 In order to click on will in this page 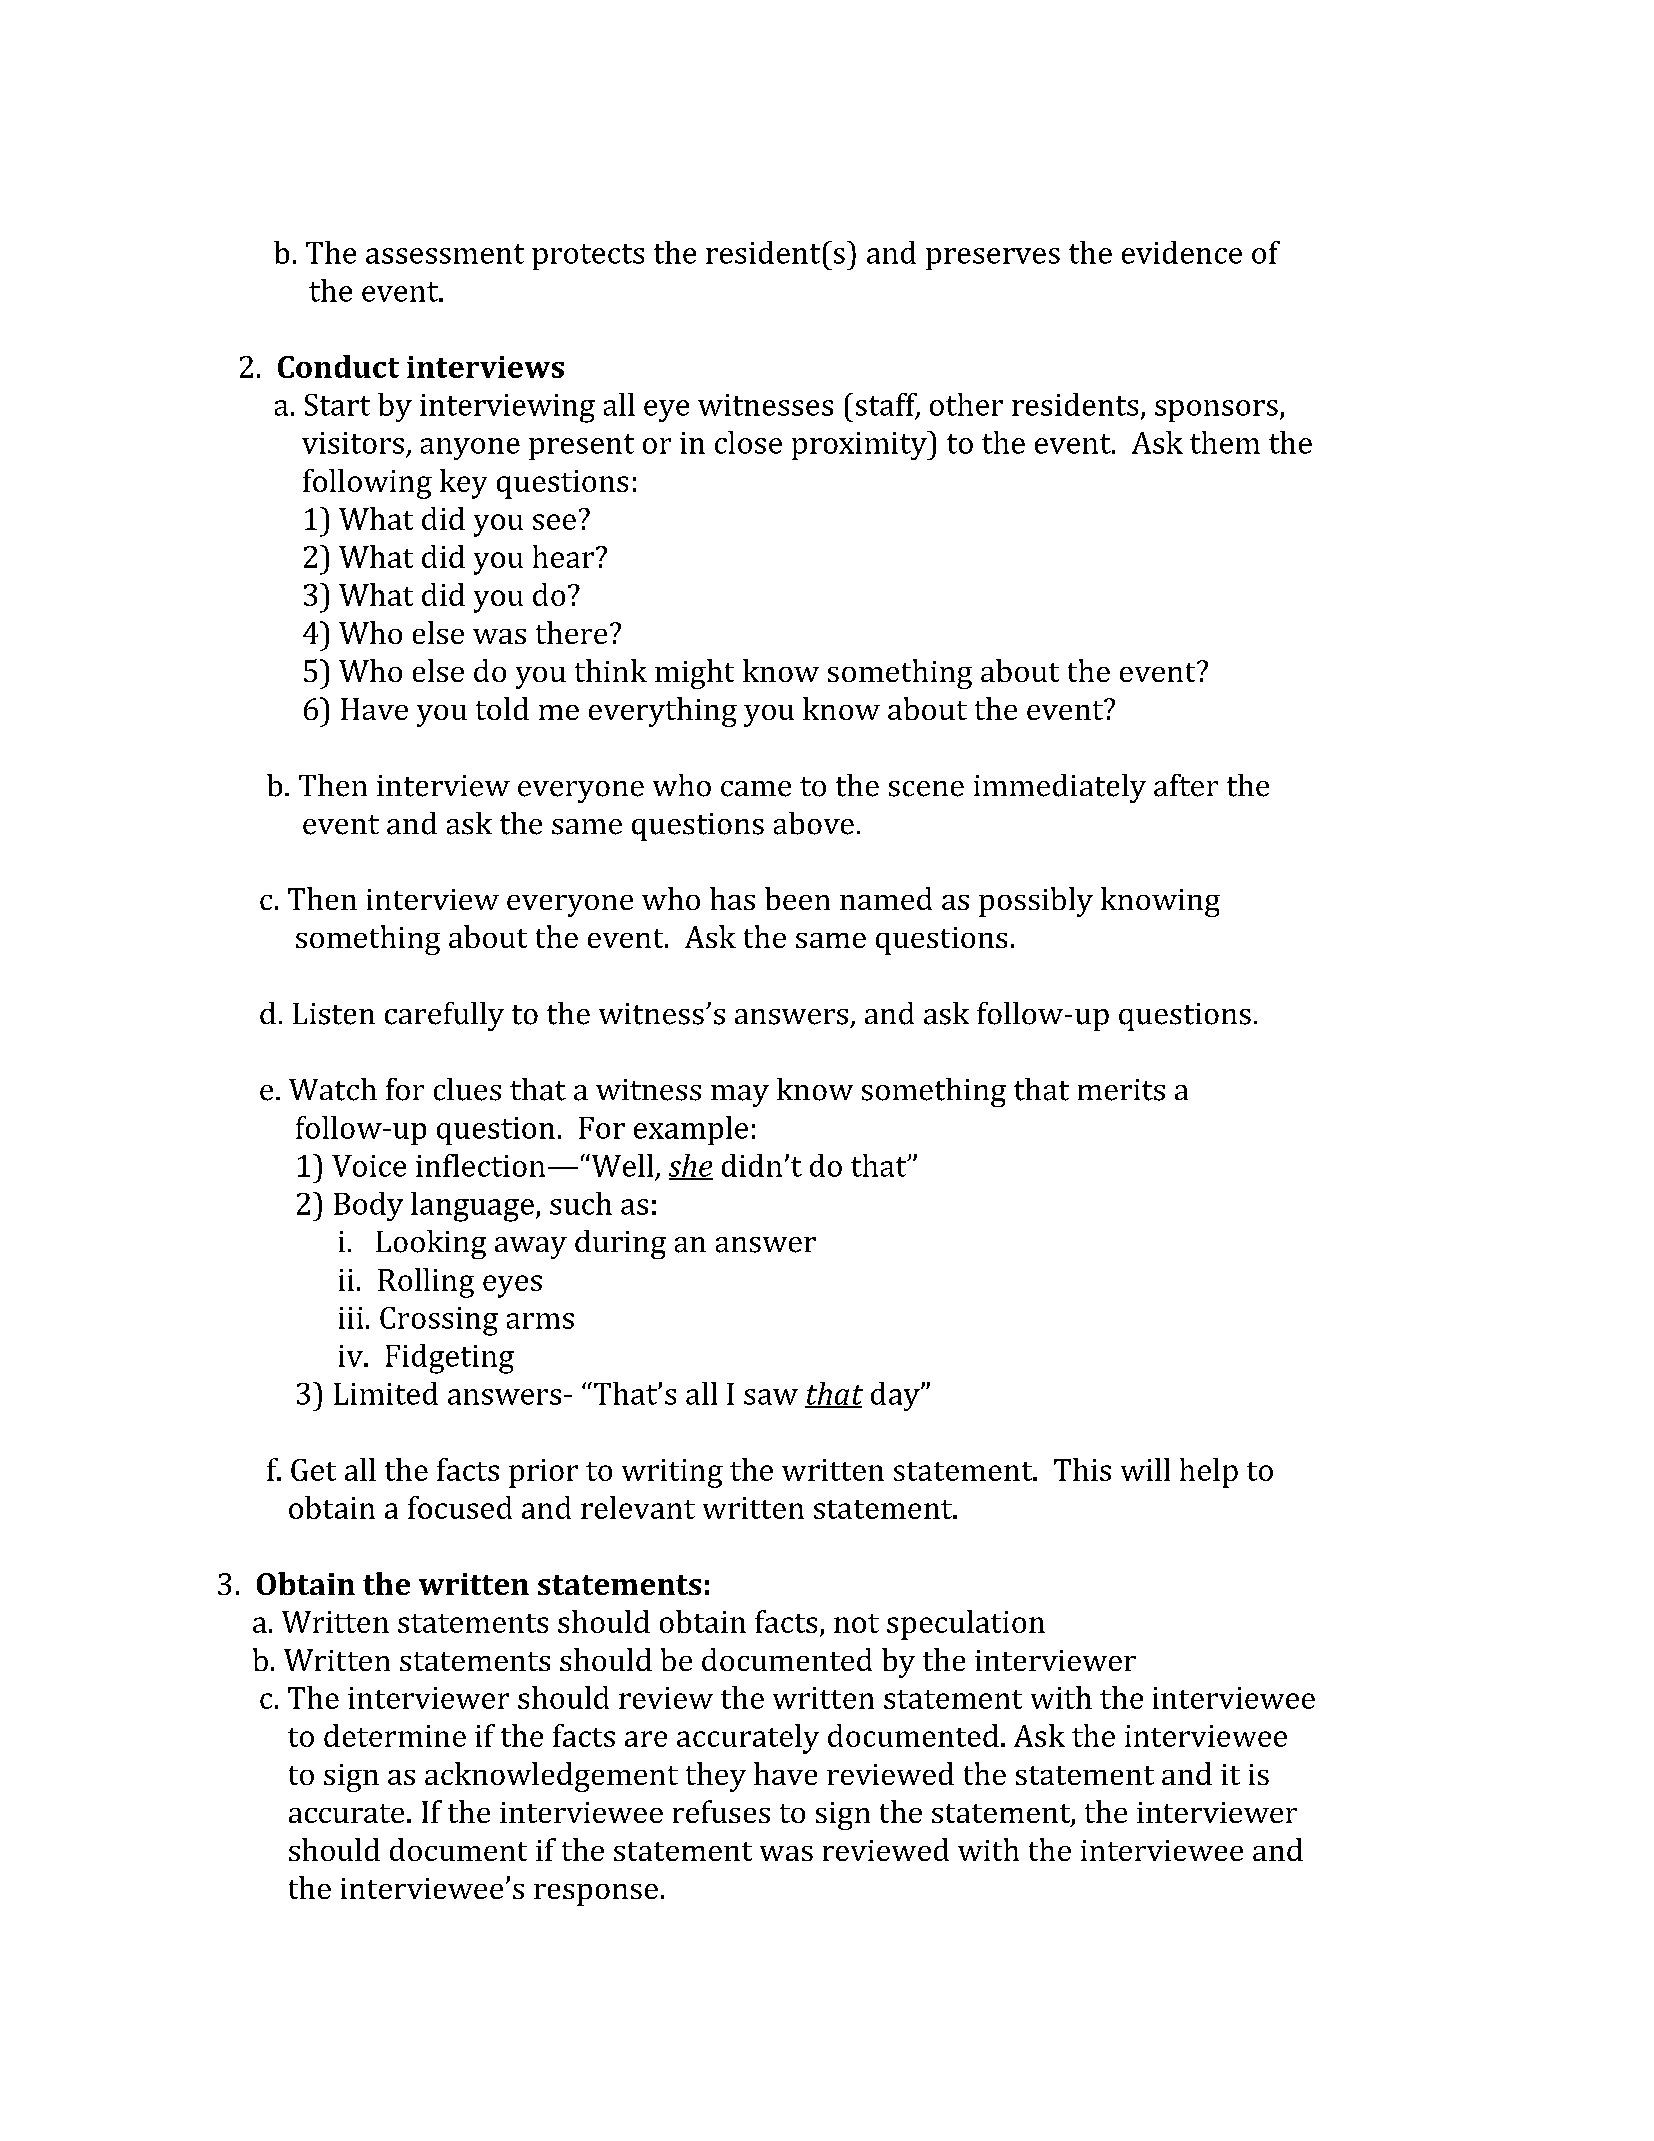, I will do `click(1145, 1469)`.
